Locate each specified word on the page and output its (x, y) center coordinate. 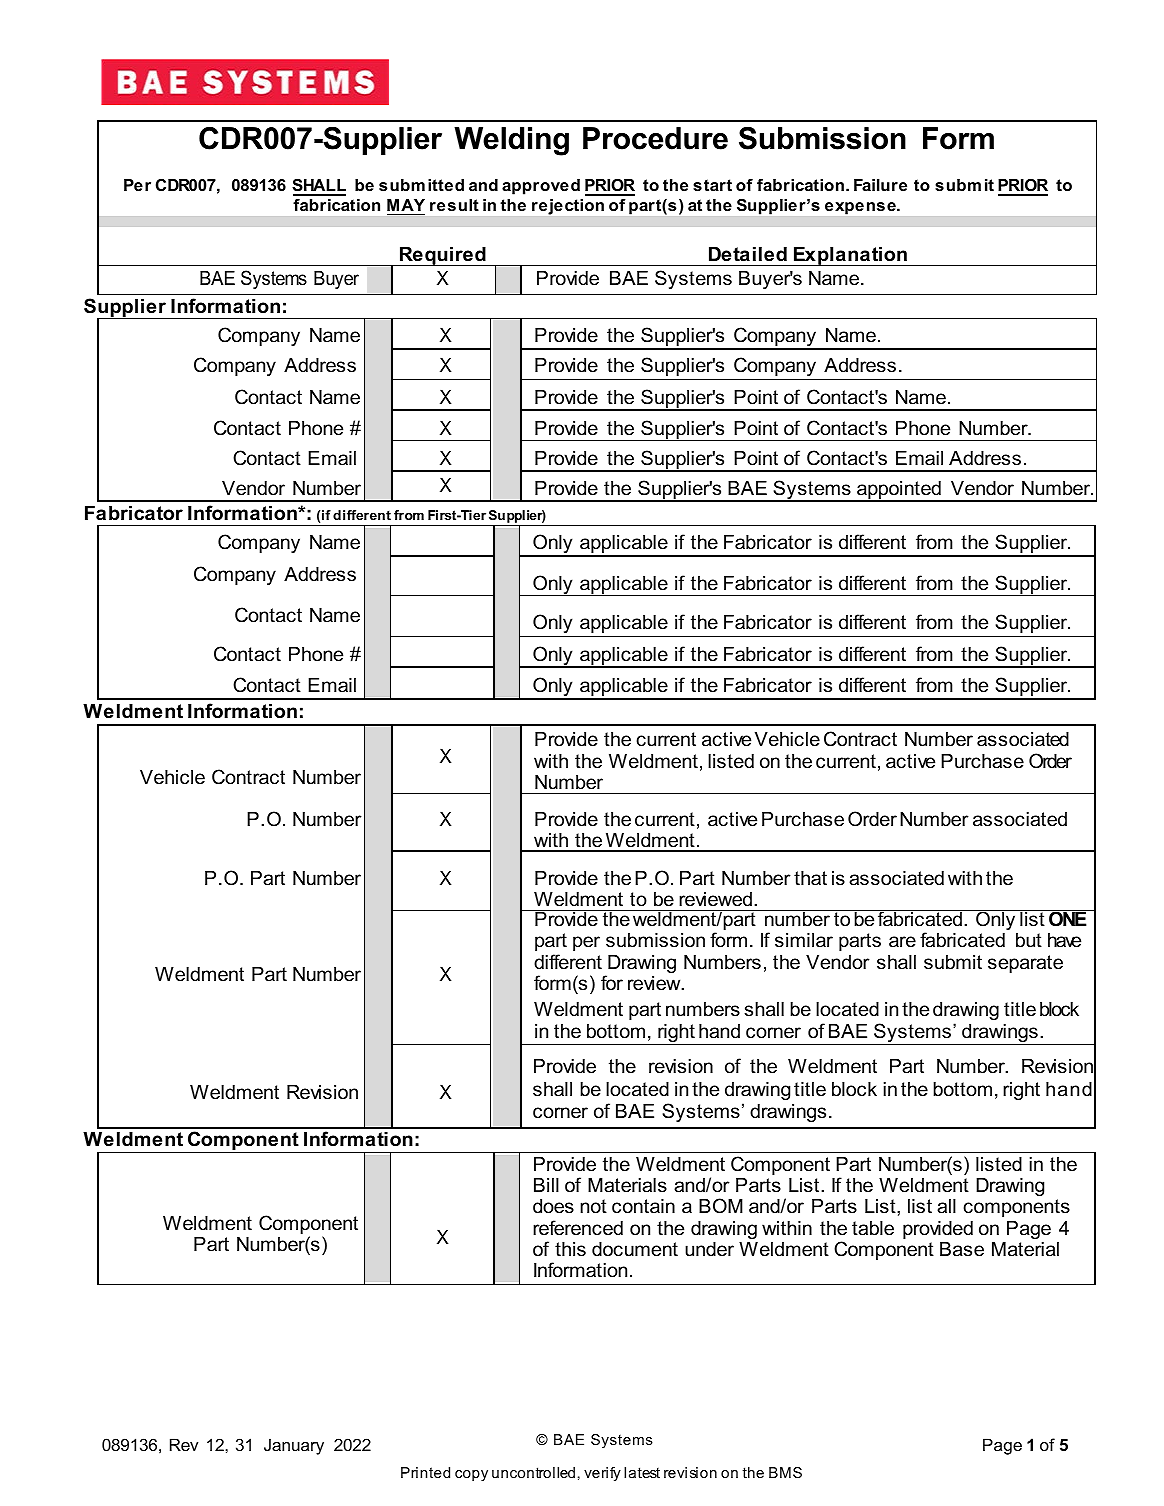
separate (1025, 964)
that (810, 878)
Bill (546, 1185)
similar (804, 940)
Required (443, 256)
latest (642, 1472)
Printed (425, 1472)
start (712, 185)
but (1029, 940)
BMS (785, 1472)
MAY (406, 205)
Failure (880, 185)
